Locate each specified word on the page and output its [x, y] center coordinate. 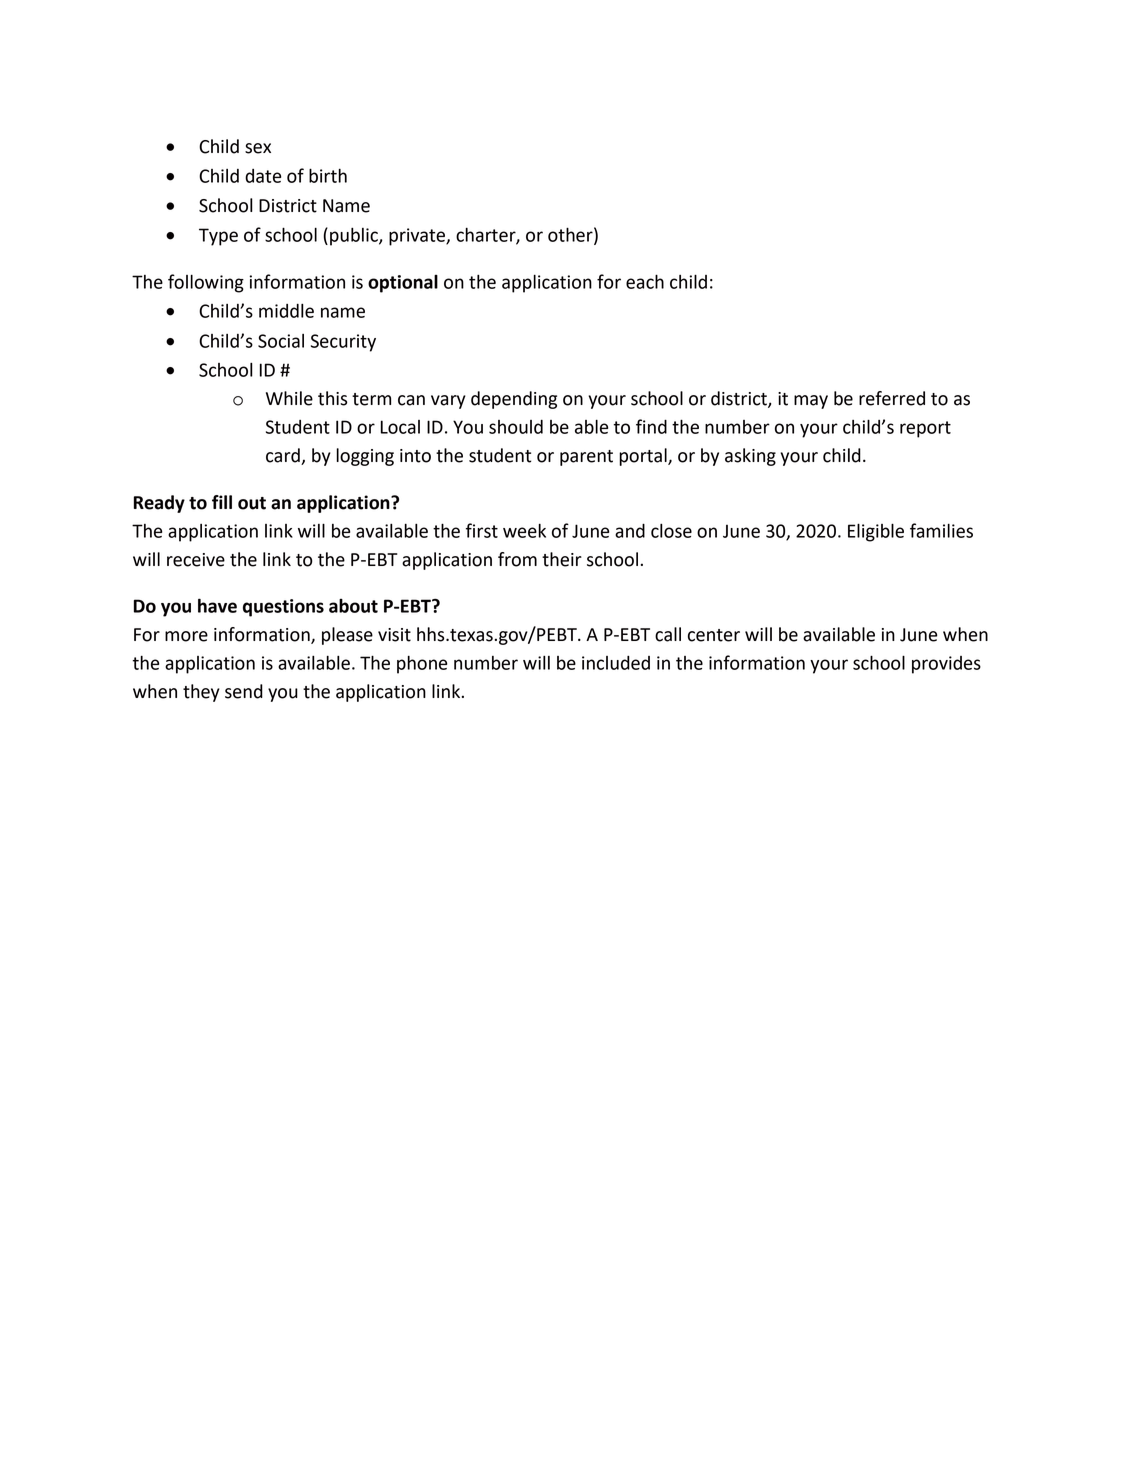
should [516, 427]
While [289, 398]
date [263, 176]
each [645, 281]
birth [328, 175]
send [244, 691]
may [811, 402]
